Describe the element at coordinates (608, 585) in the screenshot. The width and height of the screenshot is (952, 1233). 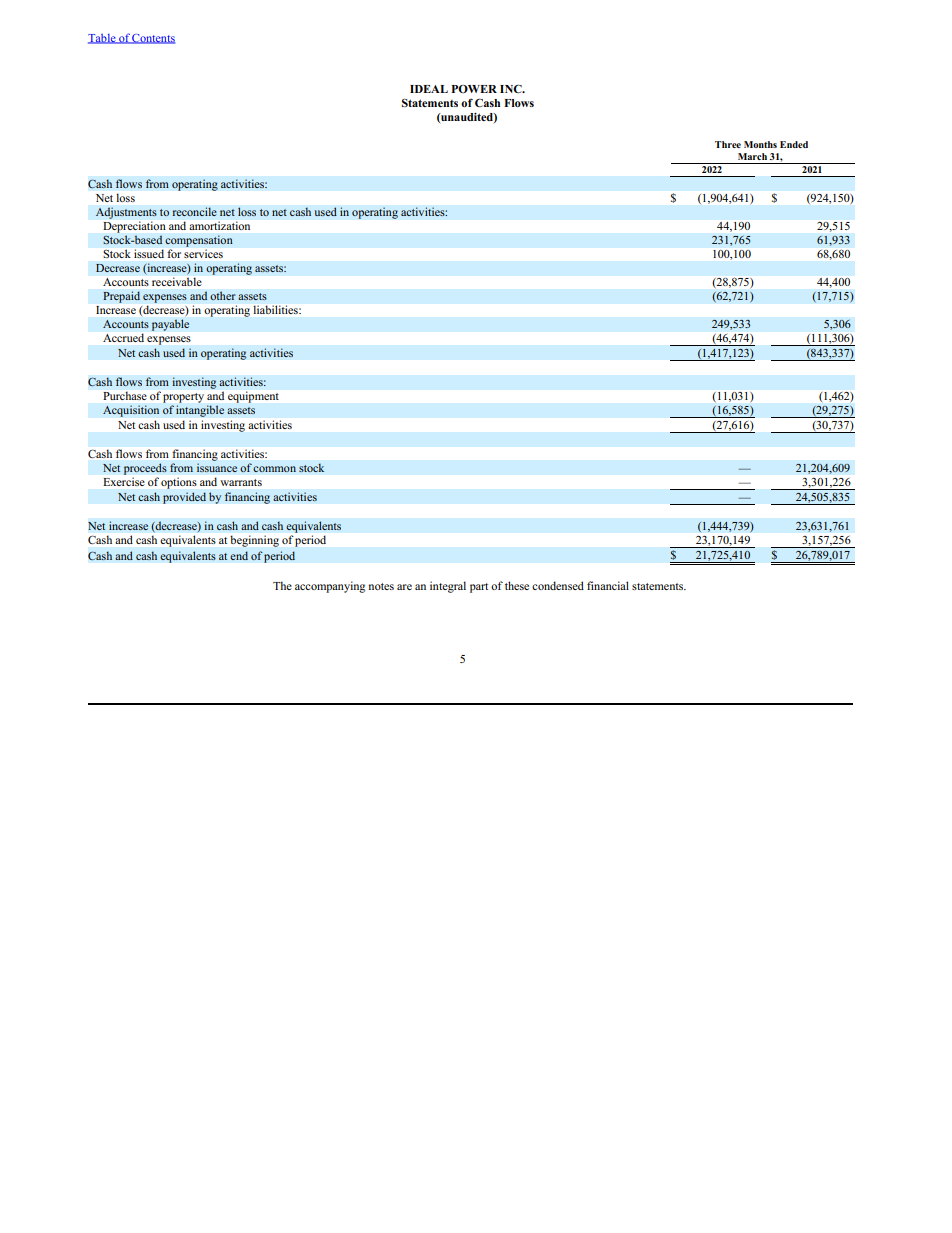
I see `financial` at that location.
